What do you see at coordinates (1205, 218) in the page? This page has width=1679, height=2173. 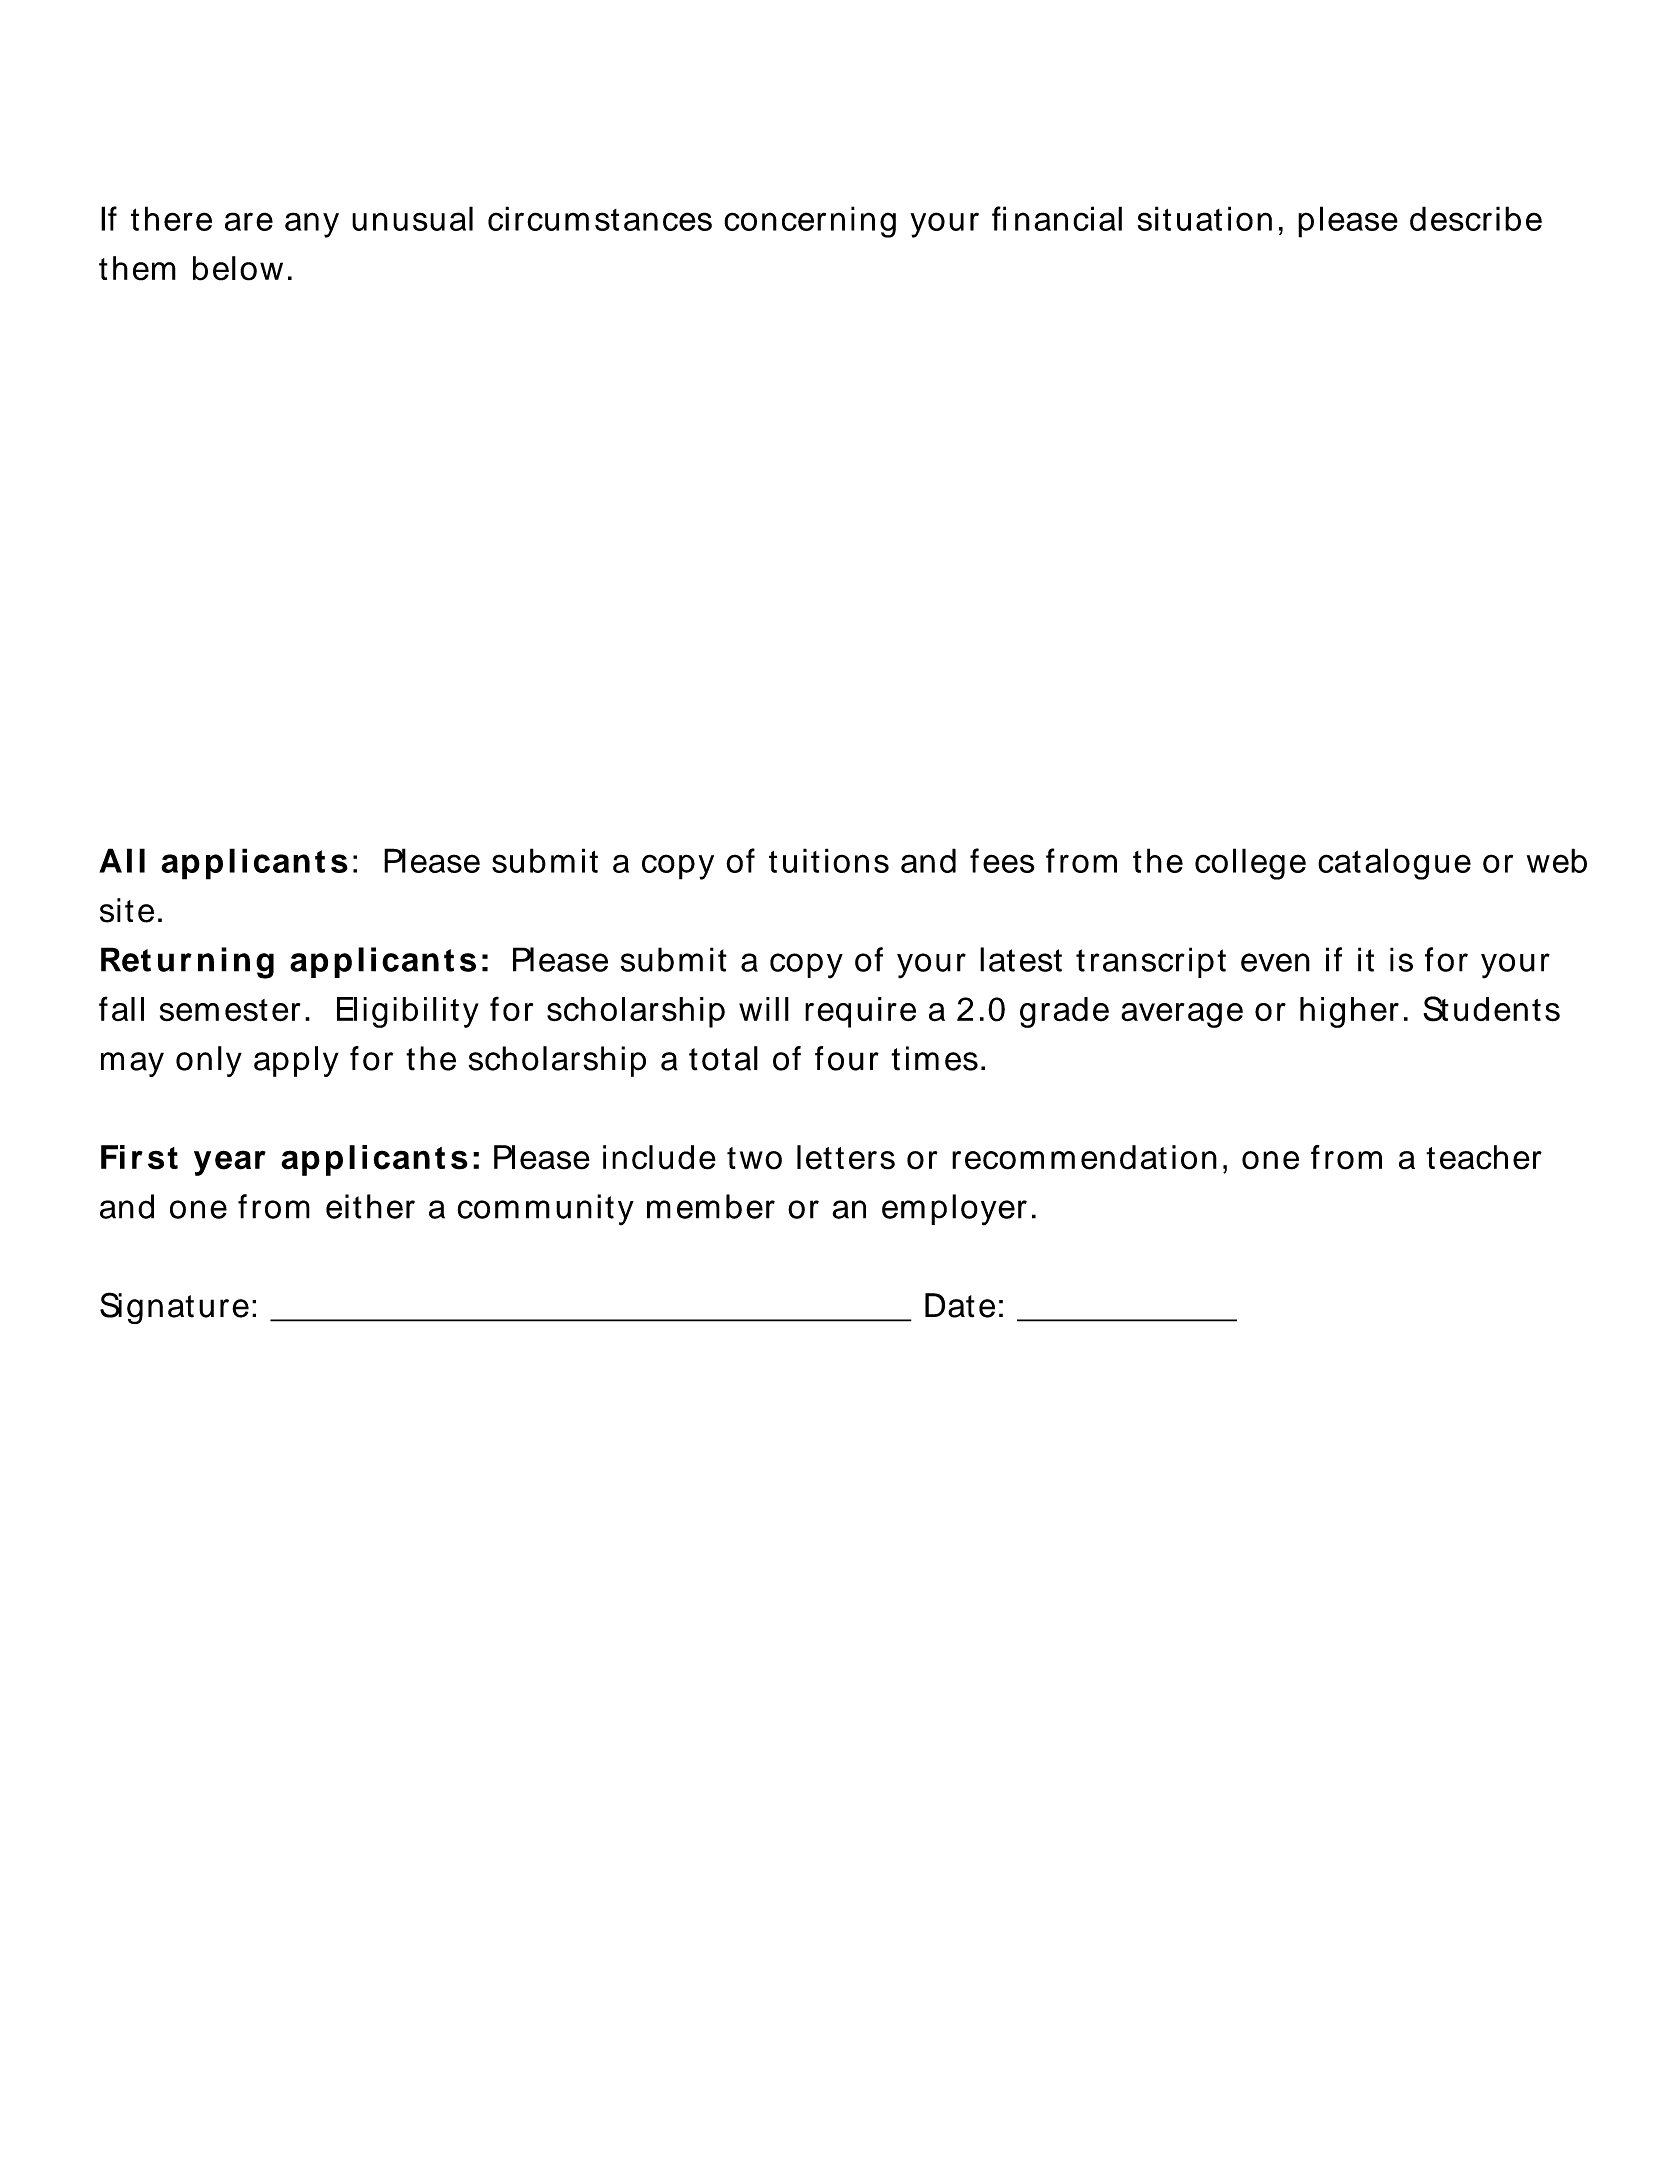 I see `situation` at bounding box center [1205, 218].
